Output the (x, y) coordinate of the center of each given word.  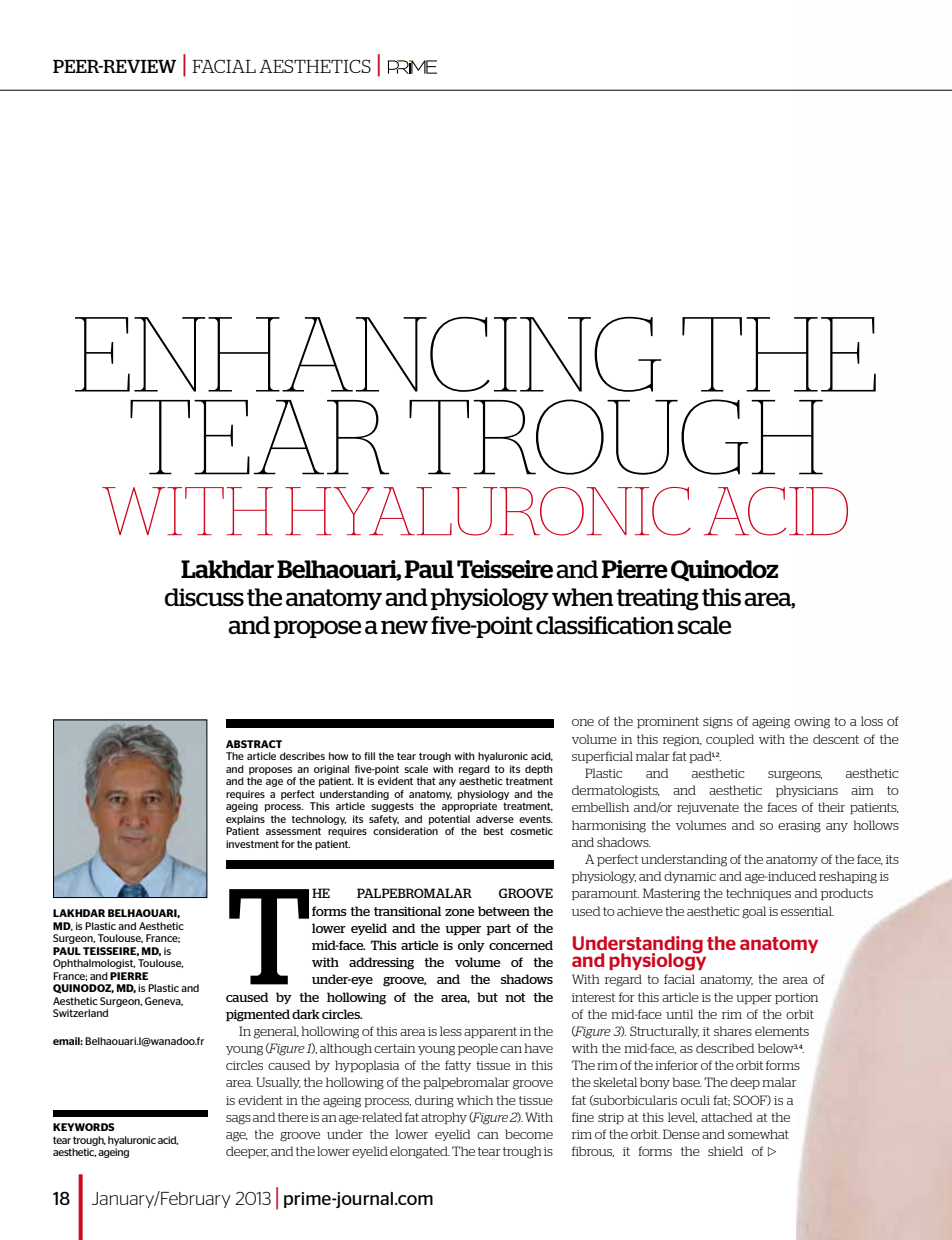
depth (539, 770)
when (583, 597)
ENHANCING (368, 354)
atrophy (444, 1118)
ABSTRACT (254, 744)
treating (657, 599)
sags (238, 1120)
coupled (730, 740)
